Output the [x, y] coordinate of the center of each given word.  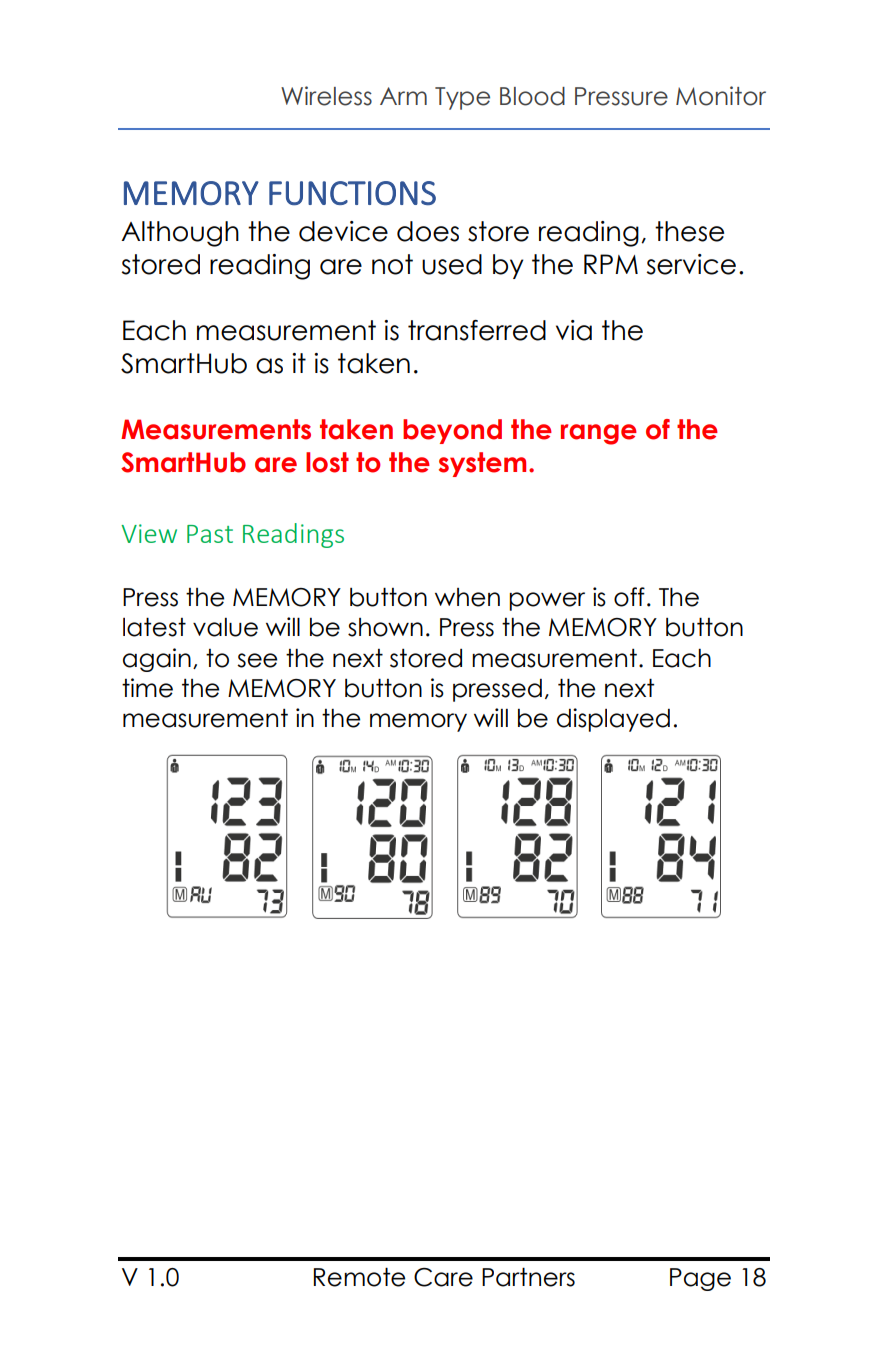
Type [462, 98]
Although [180, 234]
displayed [613, 720]
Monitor [721, 96]
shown [385, 627]
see [257, 660]
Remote [359, 1277]
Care [443, 1277]
